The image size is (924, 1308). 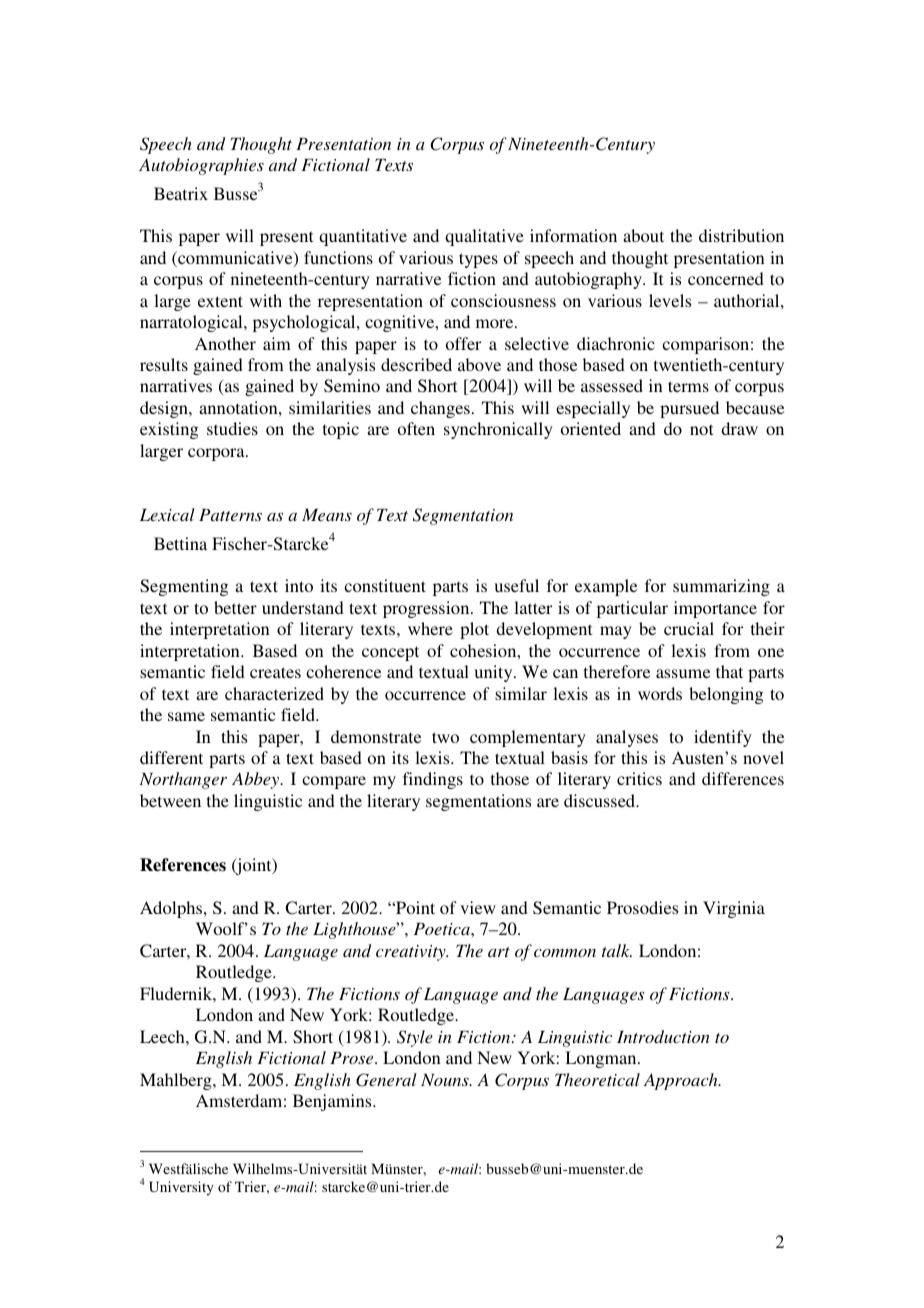 What do you see at coordinates (333, 1102) in the image?
I see `Benjamins` at bounding box center [333, 1102].
